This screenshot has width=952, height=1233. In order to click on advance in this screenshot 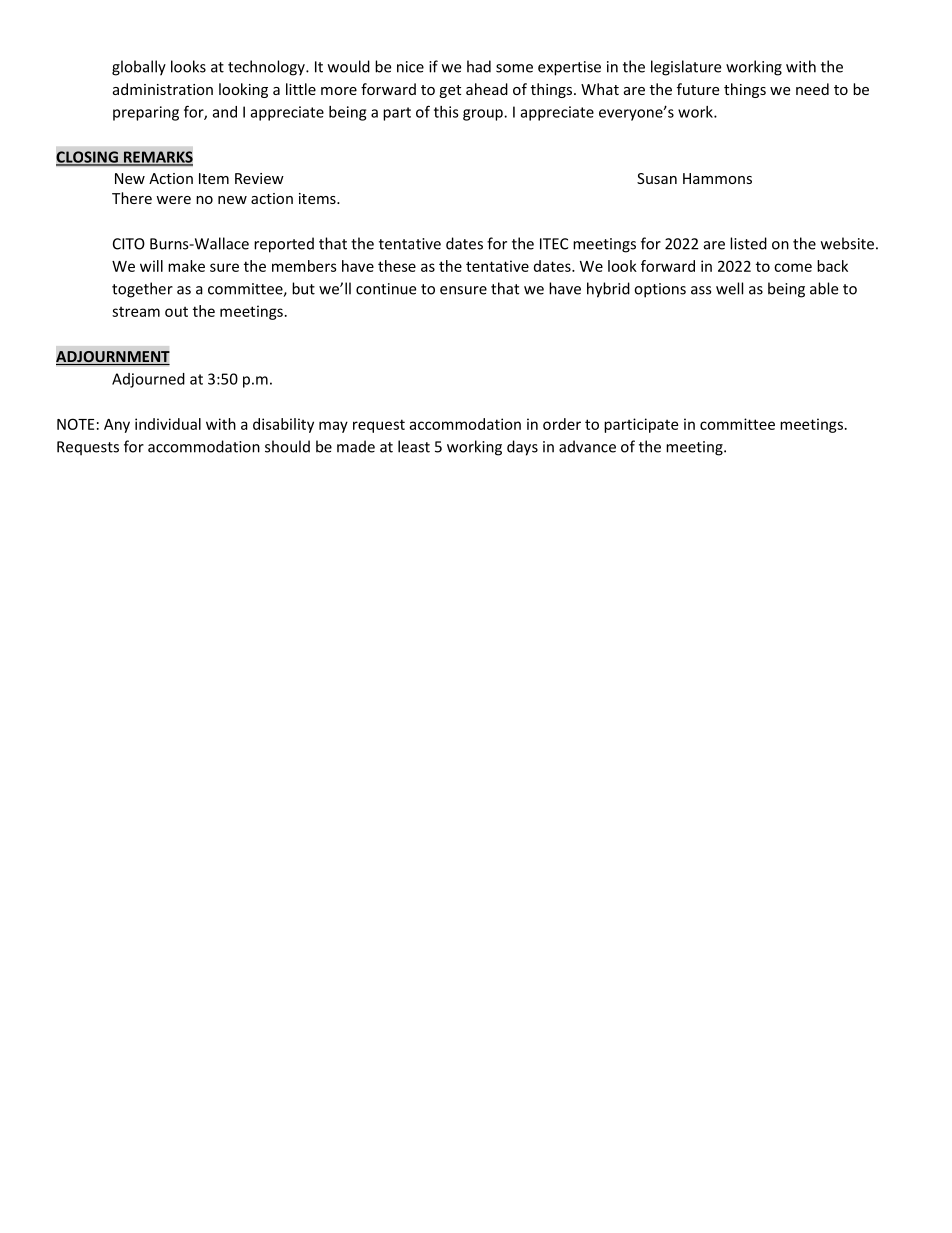, I will do `click(587, 446)`.
